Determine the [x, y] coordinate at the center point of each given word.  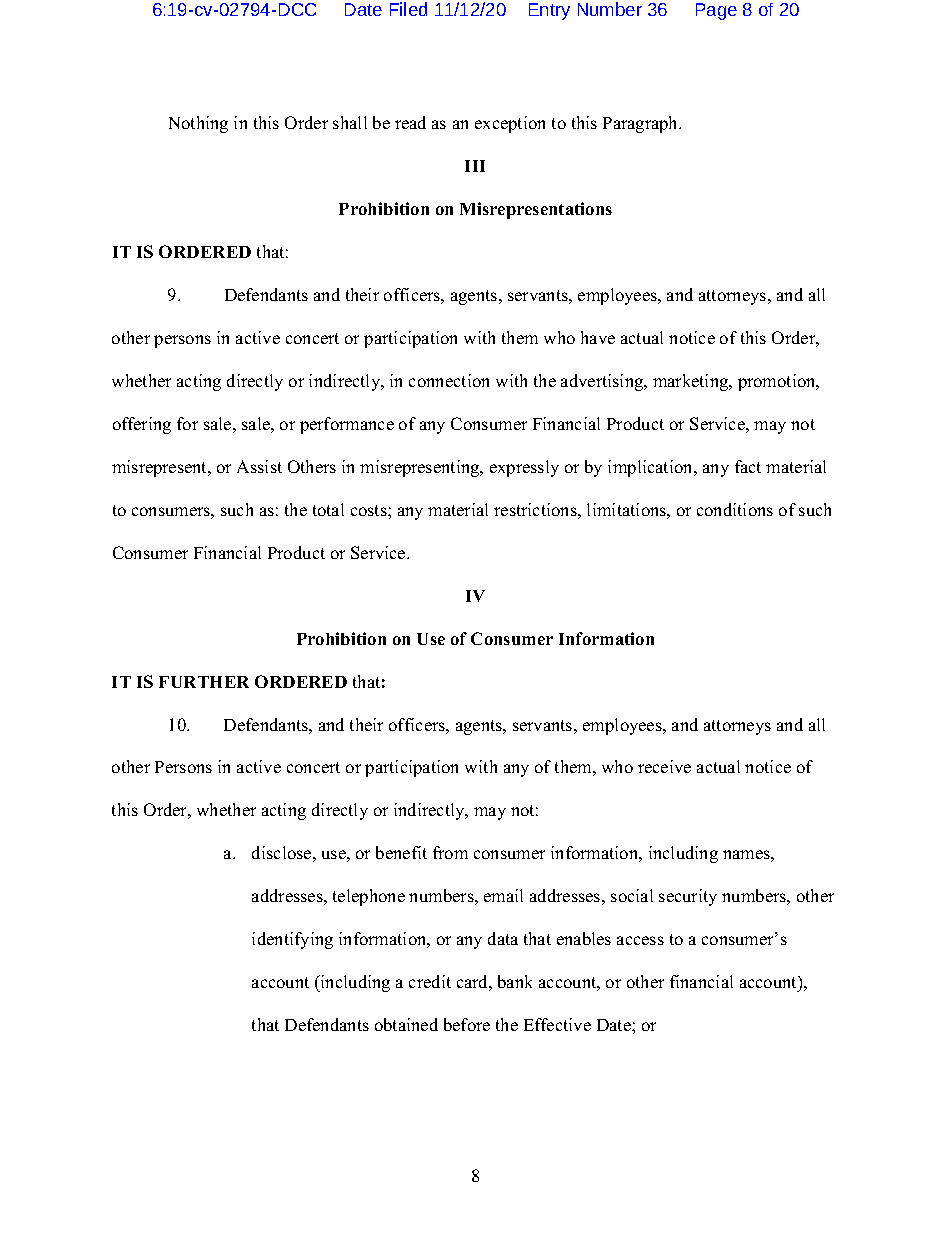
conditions [735, 509]
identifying [292, 940]
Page [716, 11]
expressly [524, 468]
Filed [408, 9]
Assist [259, 466]
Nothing [198, 124]
